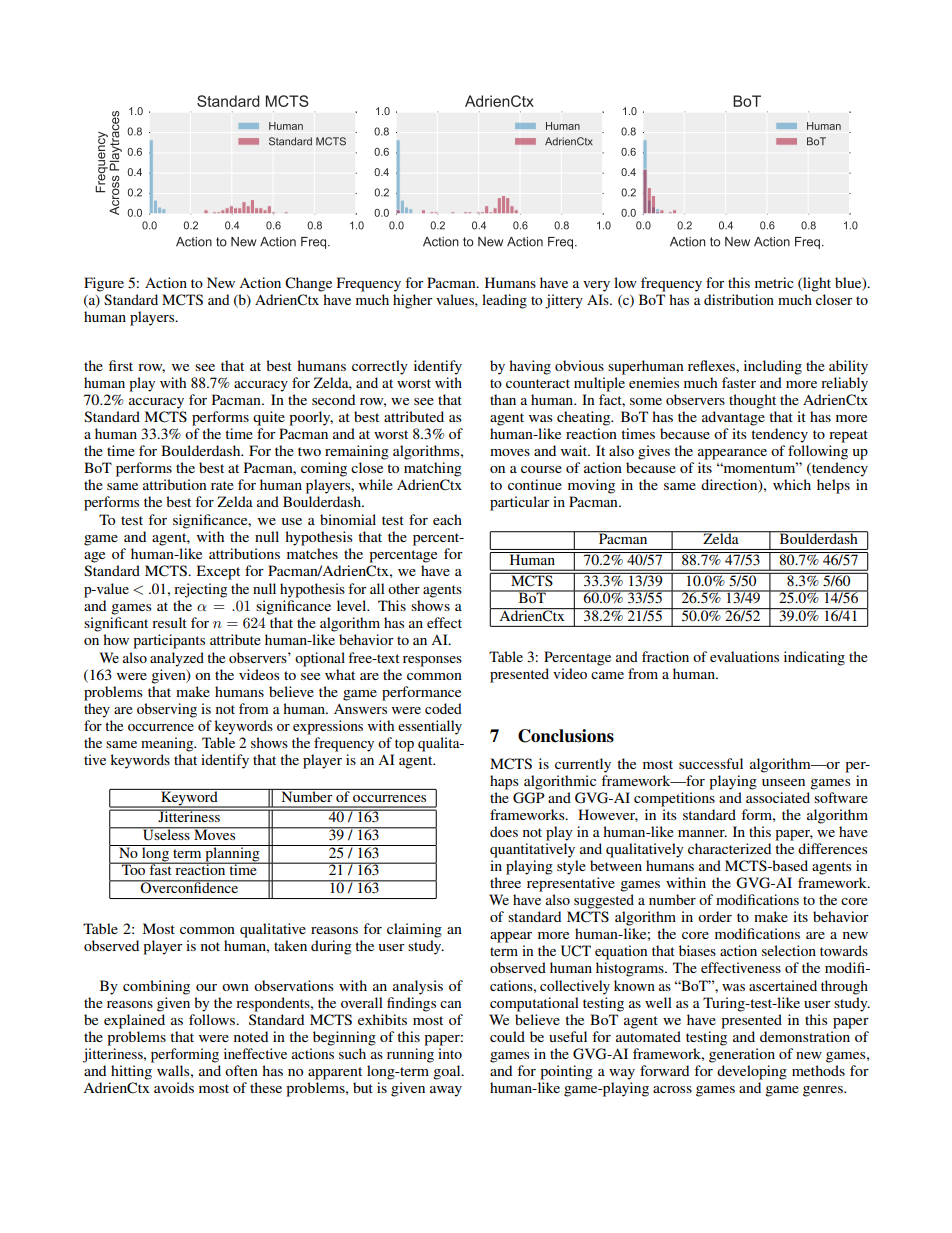  I want to click on evaluations, so click(744, 656).
